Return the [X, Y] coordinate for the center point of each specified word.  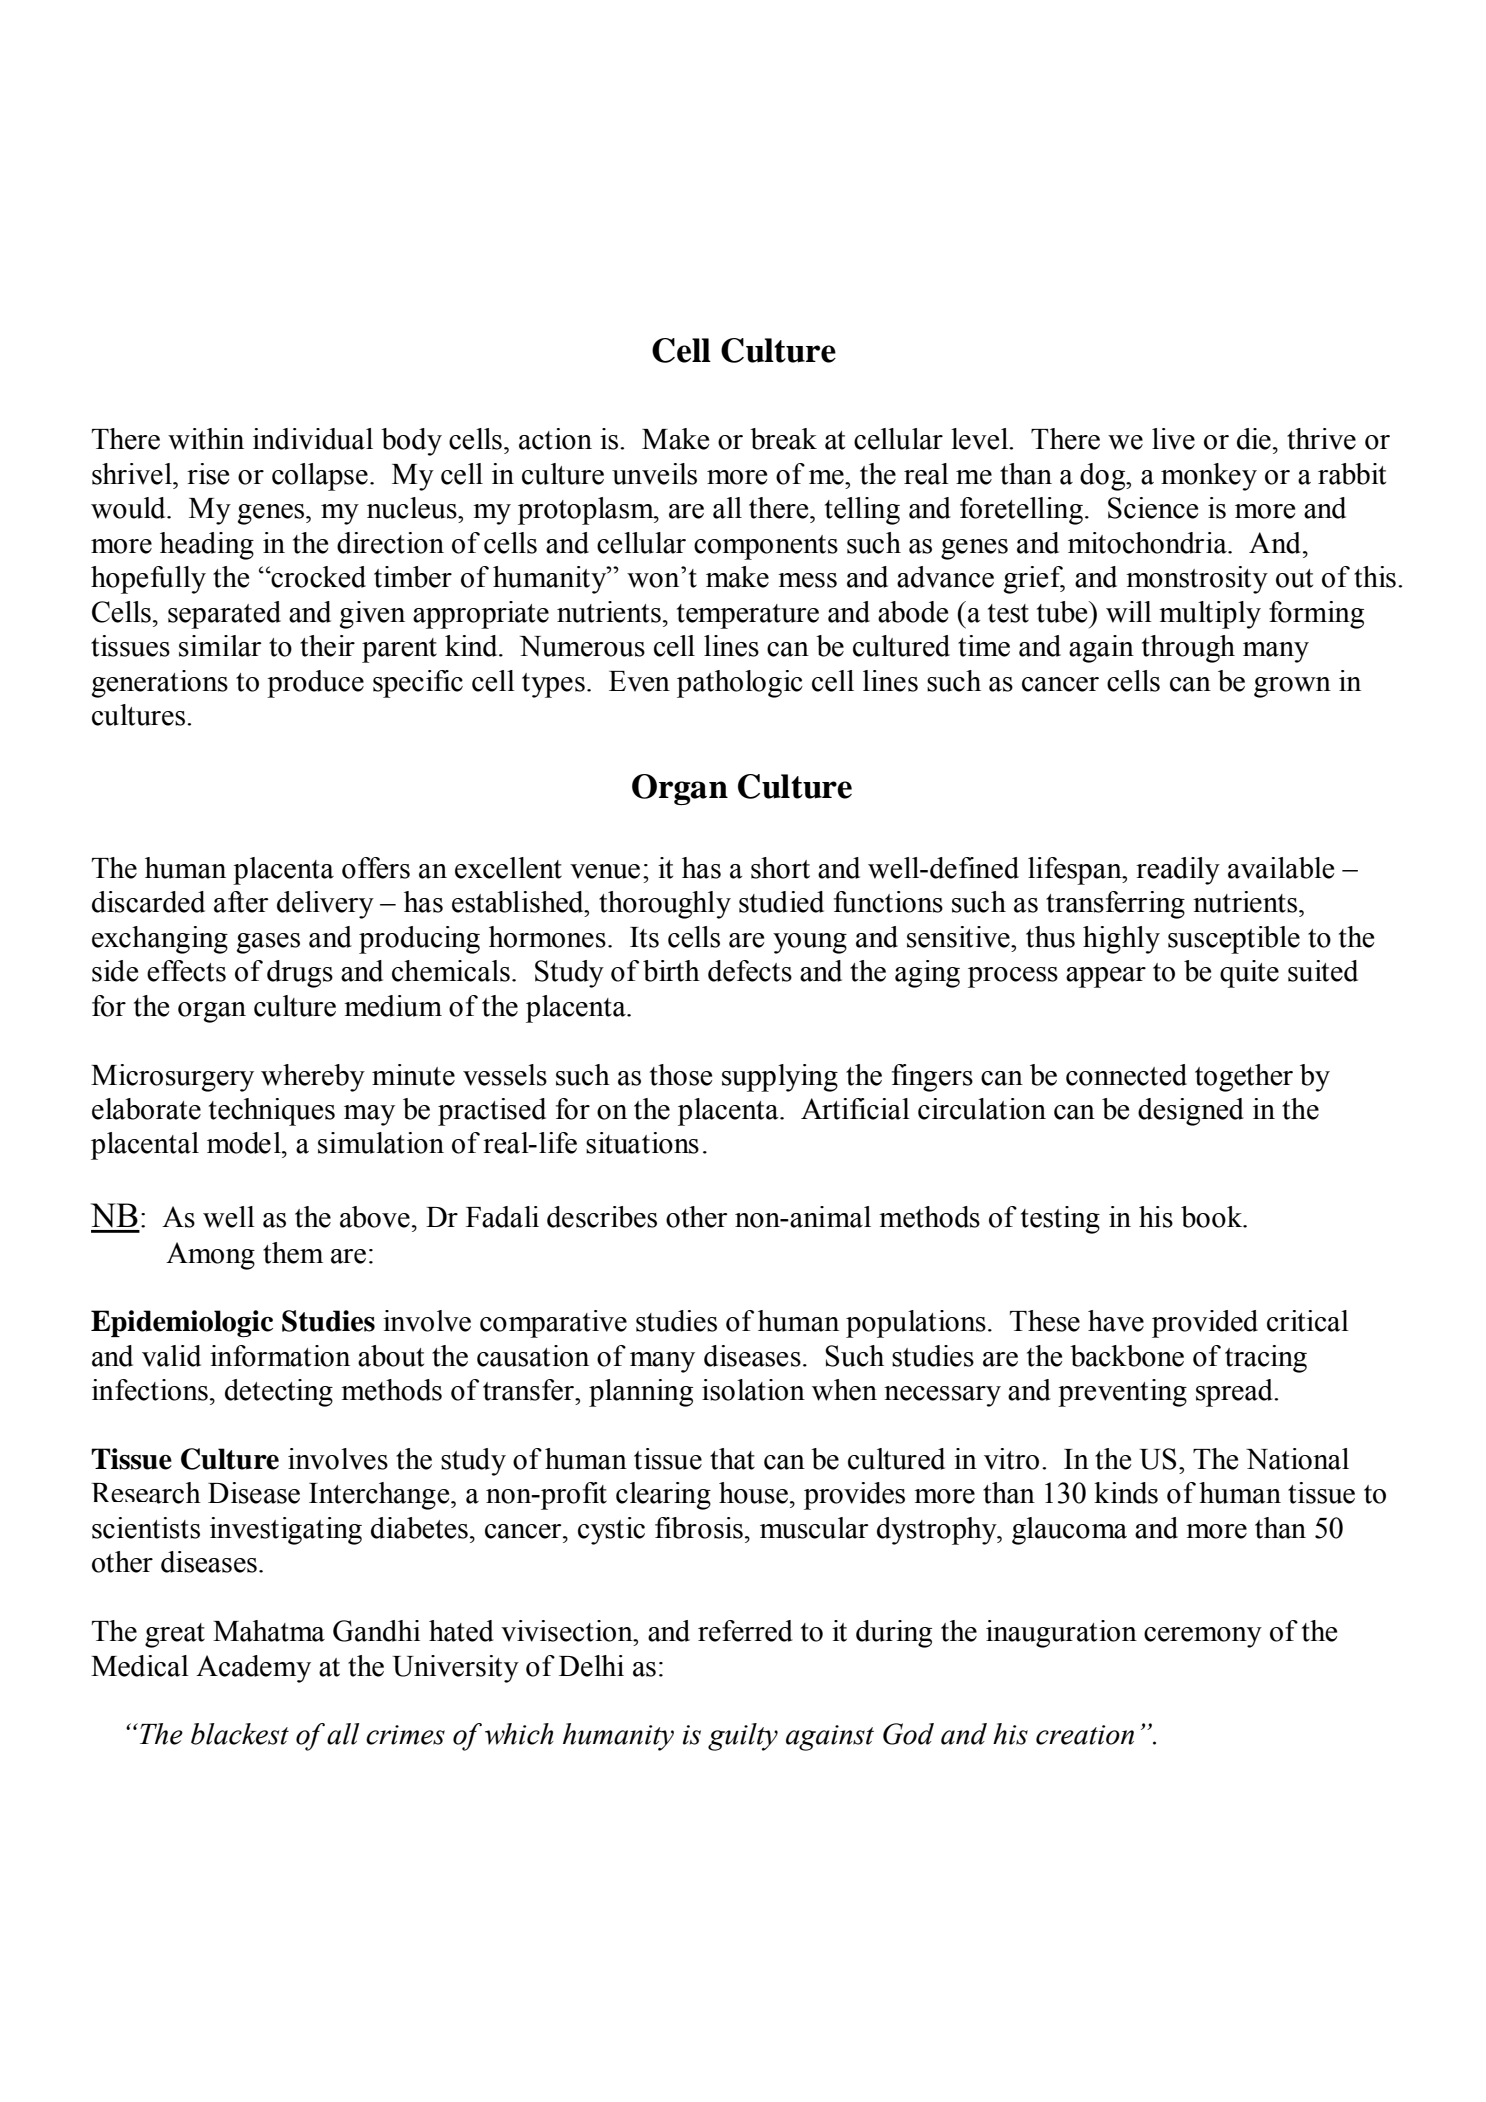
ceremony [1203, 1637]
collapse [320, 477]
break [783, 439]
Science [1153, 508]
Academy [253, 1669]
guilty [743, 1737]
